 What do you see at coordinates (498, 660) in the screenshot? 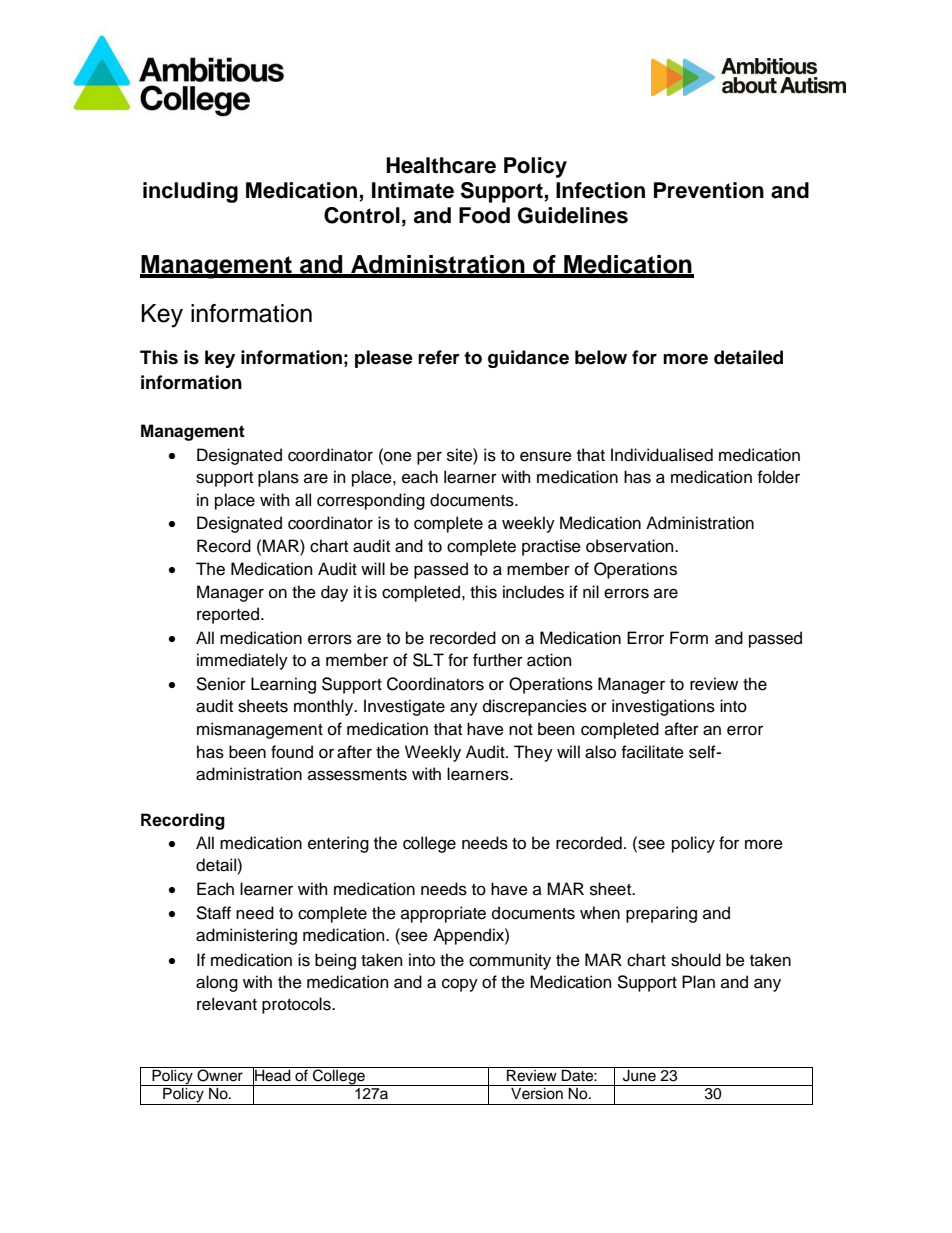
I see `further` at bounding box center [498, 660].
